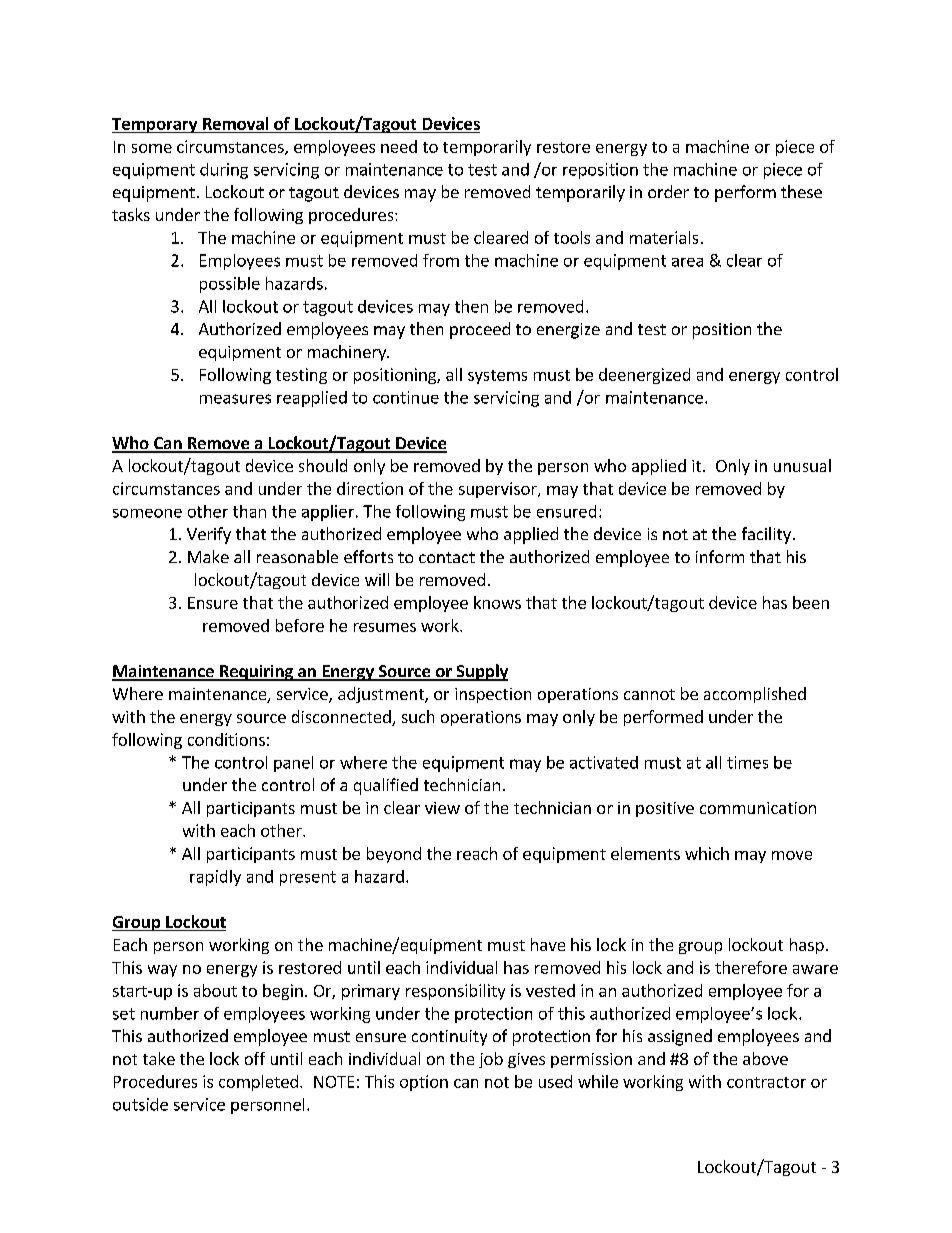  I want to click on order, so click(668, 191).
